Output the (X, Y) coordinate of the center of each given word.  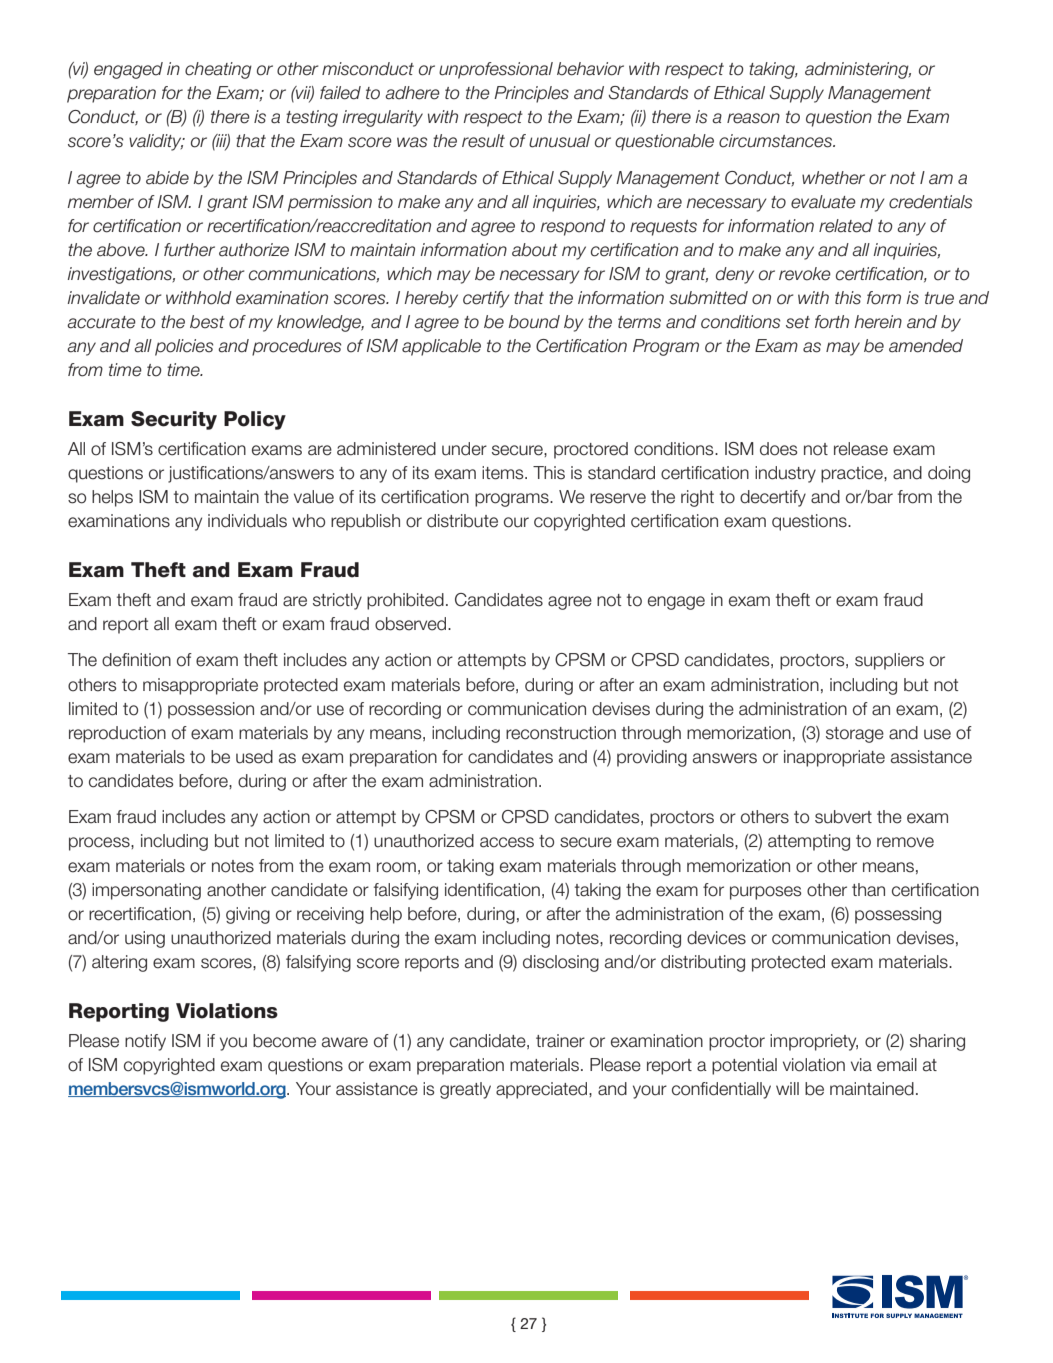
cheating (218, 70)
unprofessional (496, 70)
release (861, 449)
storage (855, 735)
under (464, 449)
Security (174, 420)
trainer (560, 1041)
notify (145, 1042)
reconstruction (561, 733)
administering (858, 70)
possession (211, 710)
